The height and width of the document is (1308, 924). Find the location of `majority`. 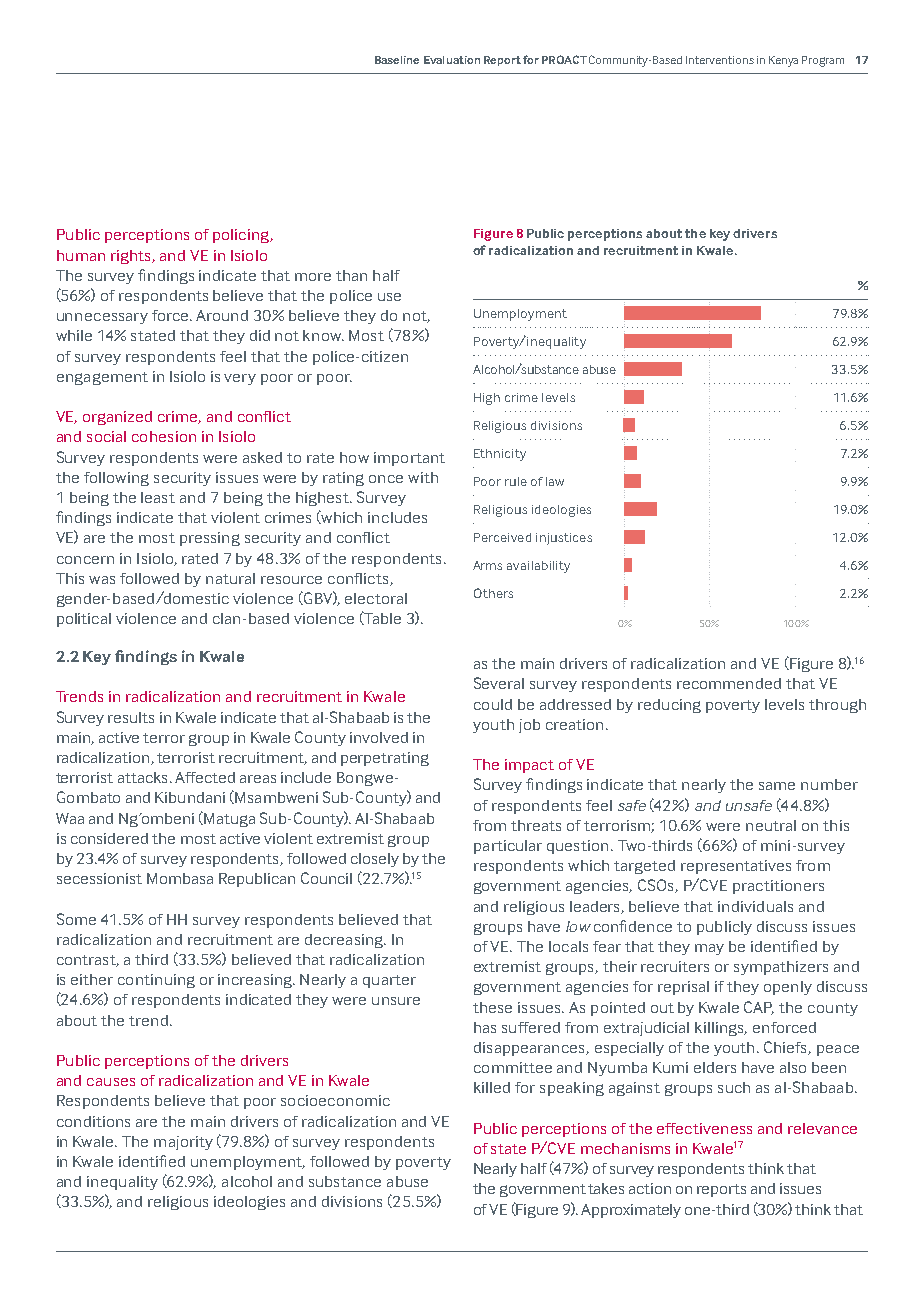

majority is located at coordinates (183, 1143).
